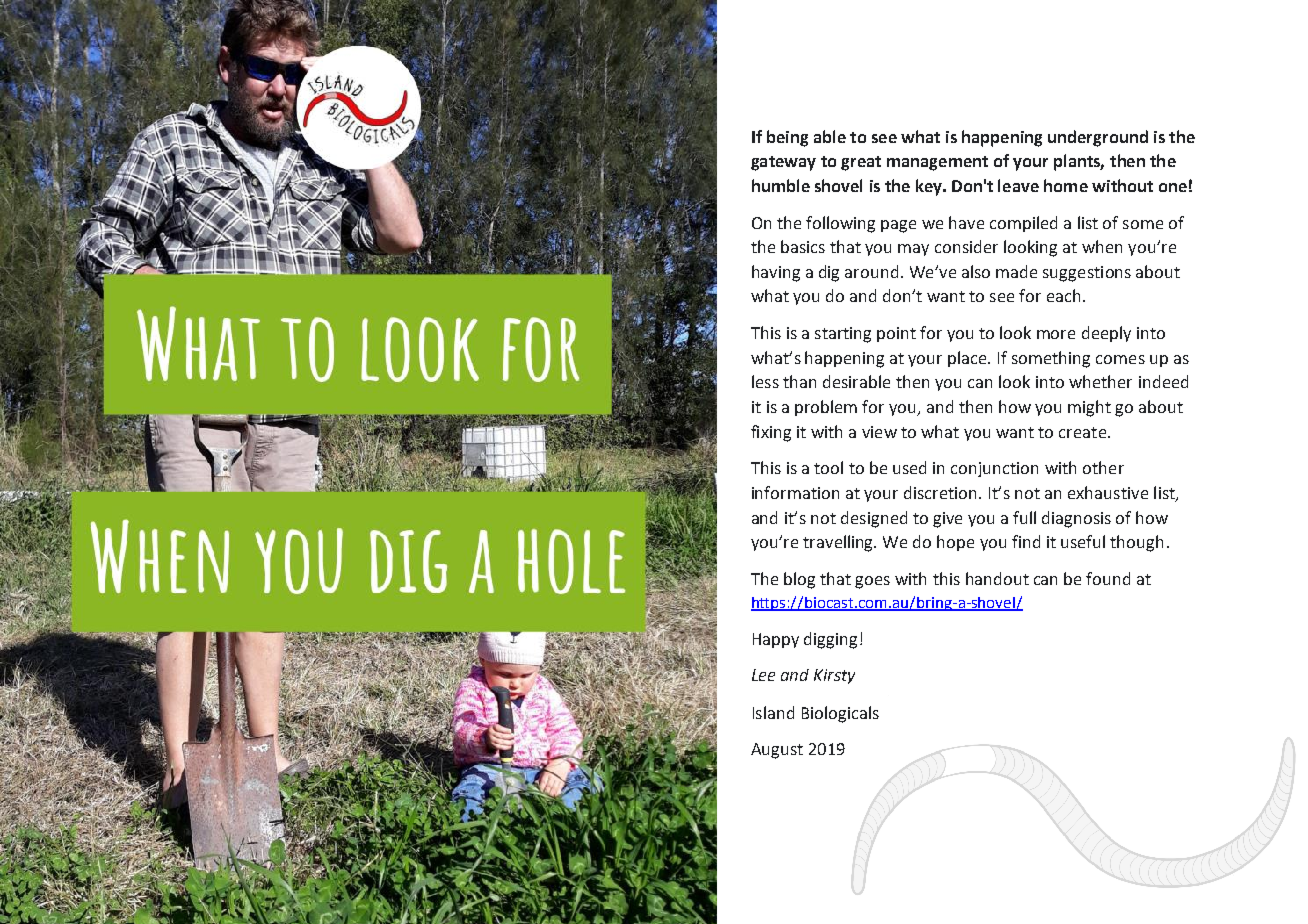 Image resolution: width=1308 pixels, height=924 pixels. Describe the element at coordinates (834, 676) in the document. I see `Kirsty` at that location.
